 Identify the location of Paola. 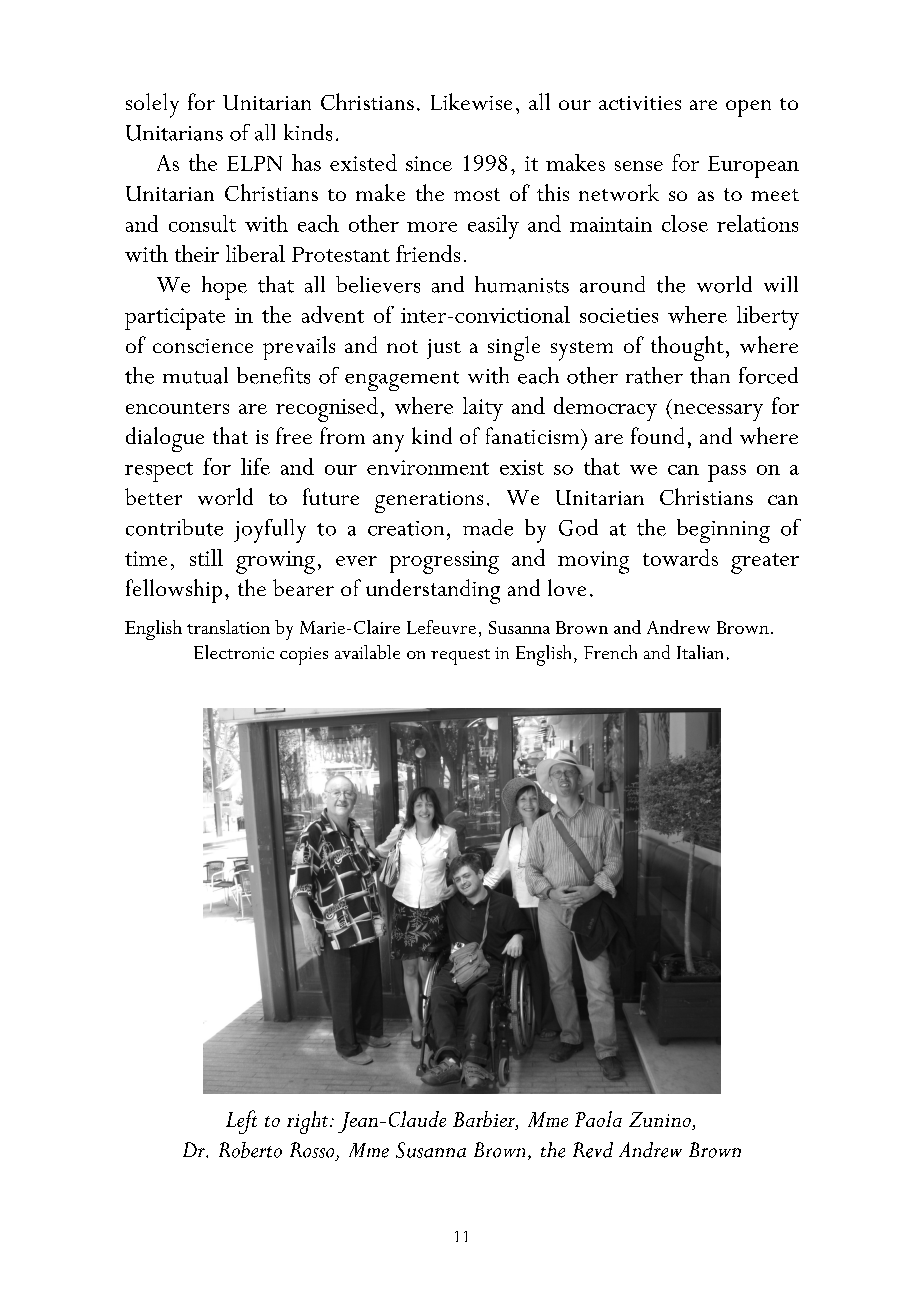
(598, 1119).
